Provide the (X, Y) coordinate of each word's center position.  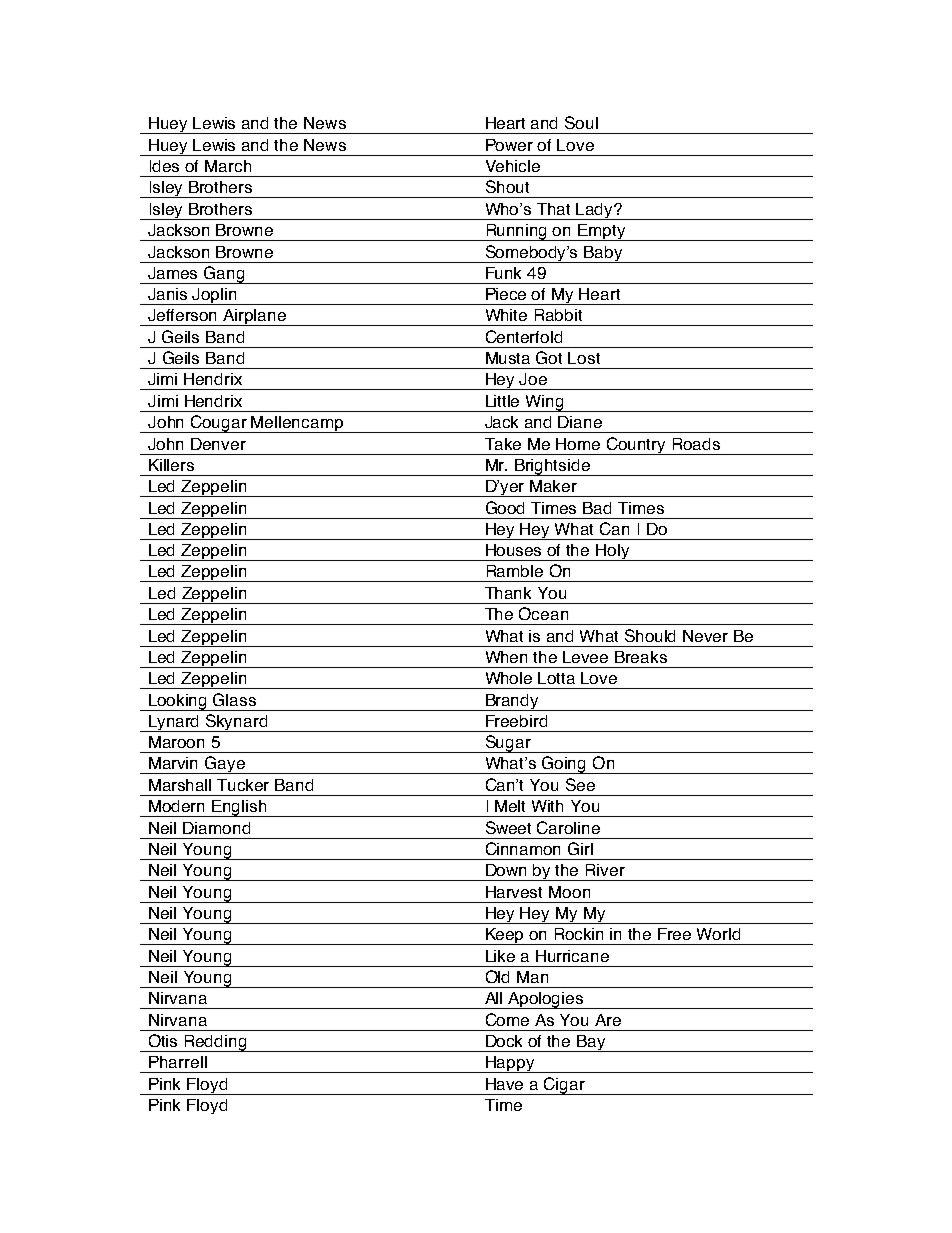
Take (503, 444)
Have (504, 1084)
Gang (224, 275)
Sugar (508, 744)
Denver (218, 444)
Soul (581, 122)
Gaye (225, 765)
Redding (216, 1043)
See (580, 784)
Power (509, 145)
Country (637, 446)
